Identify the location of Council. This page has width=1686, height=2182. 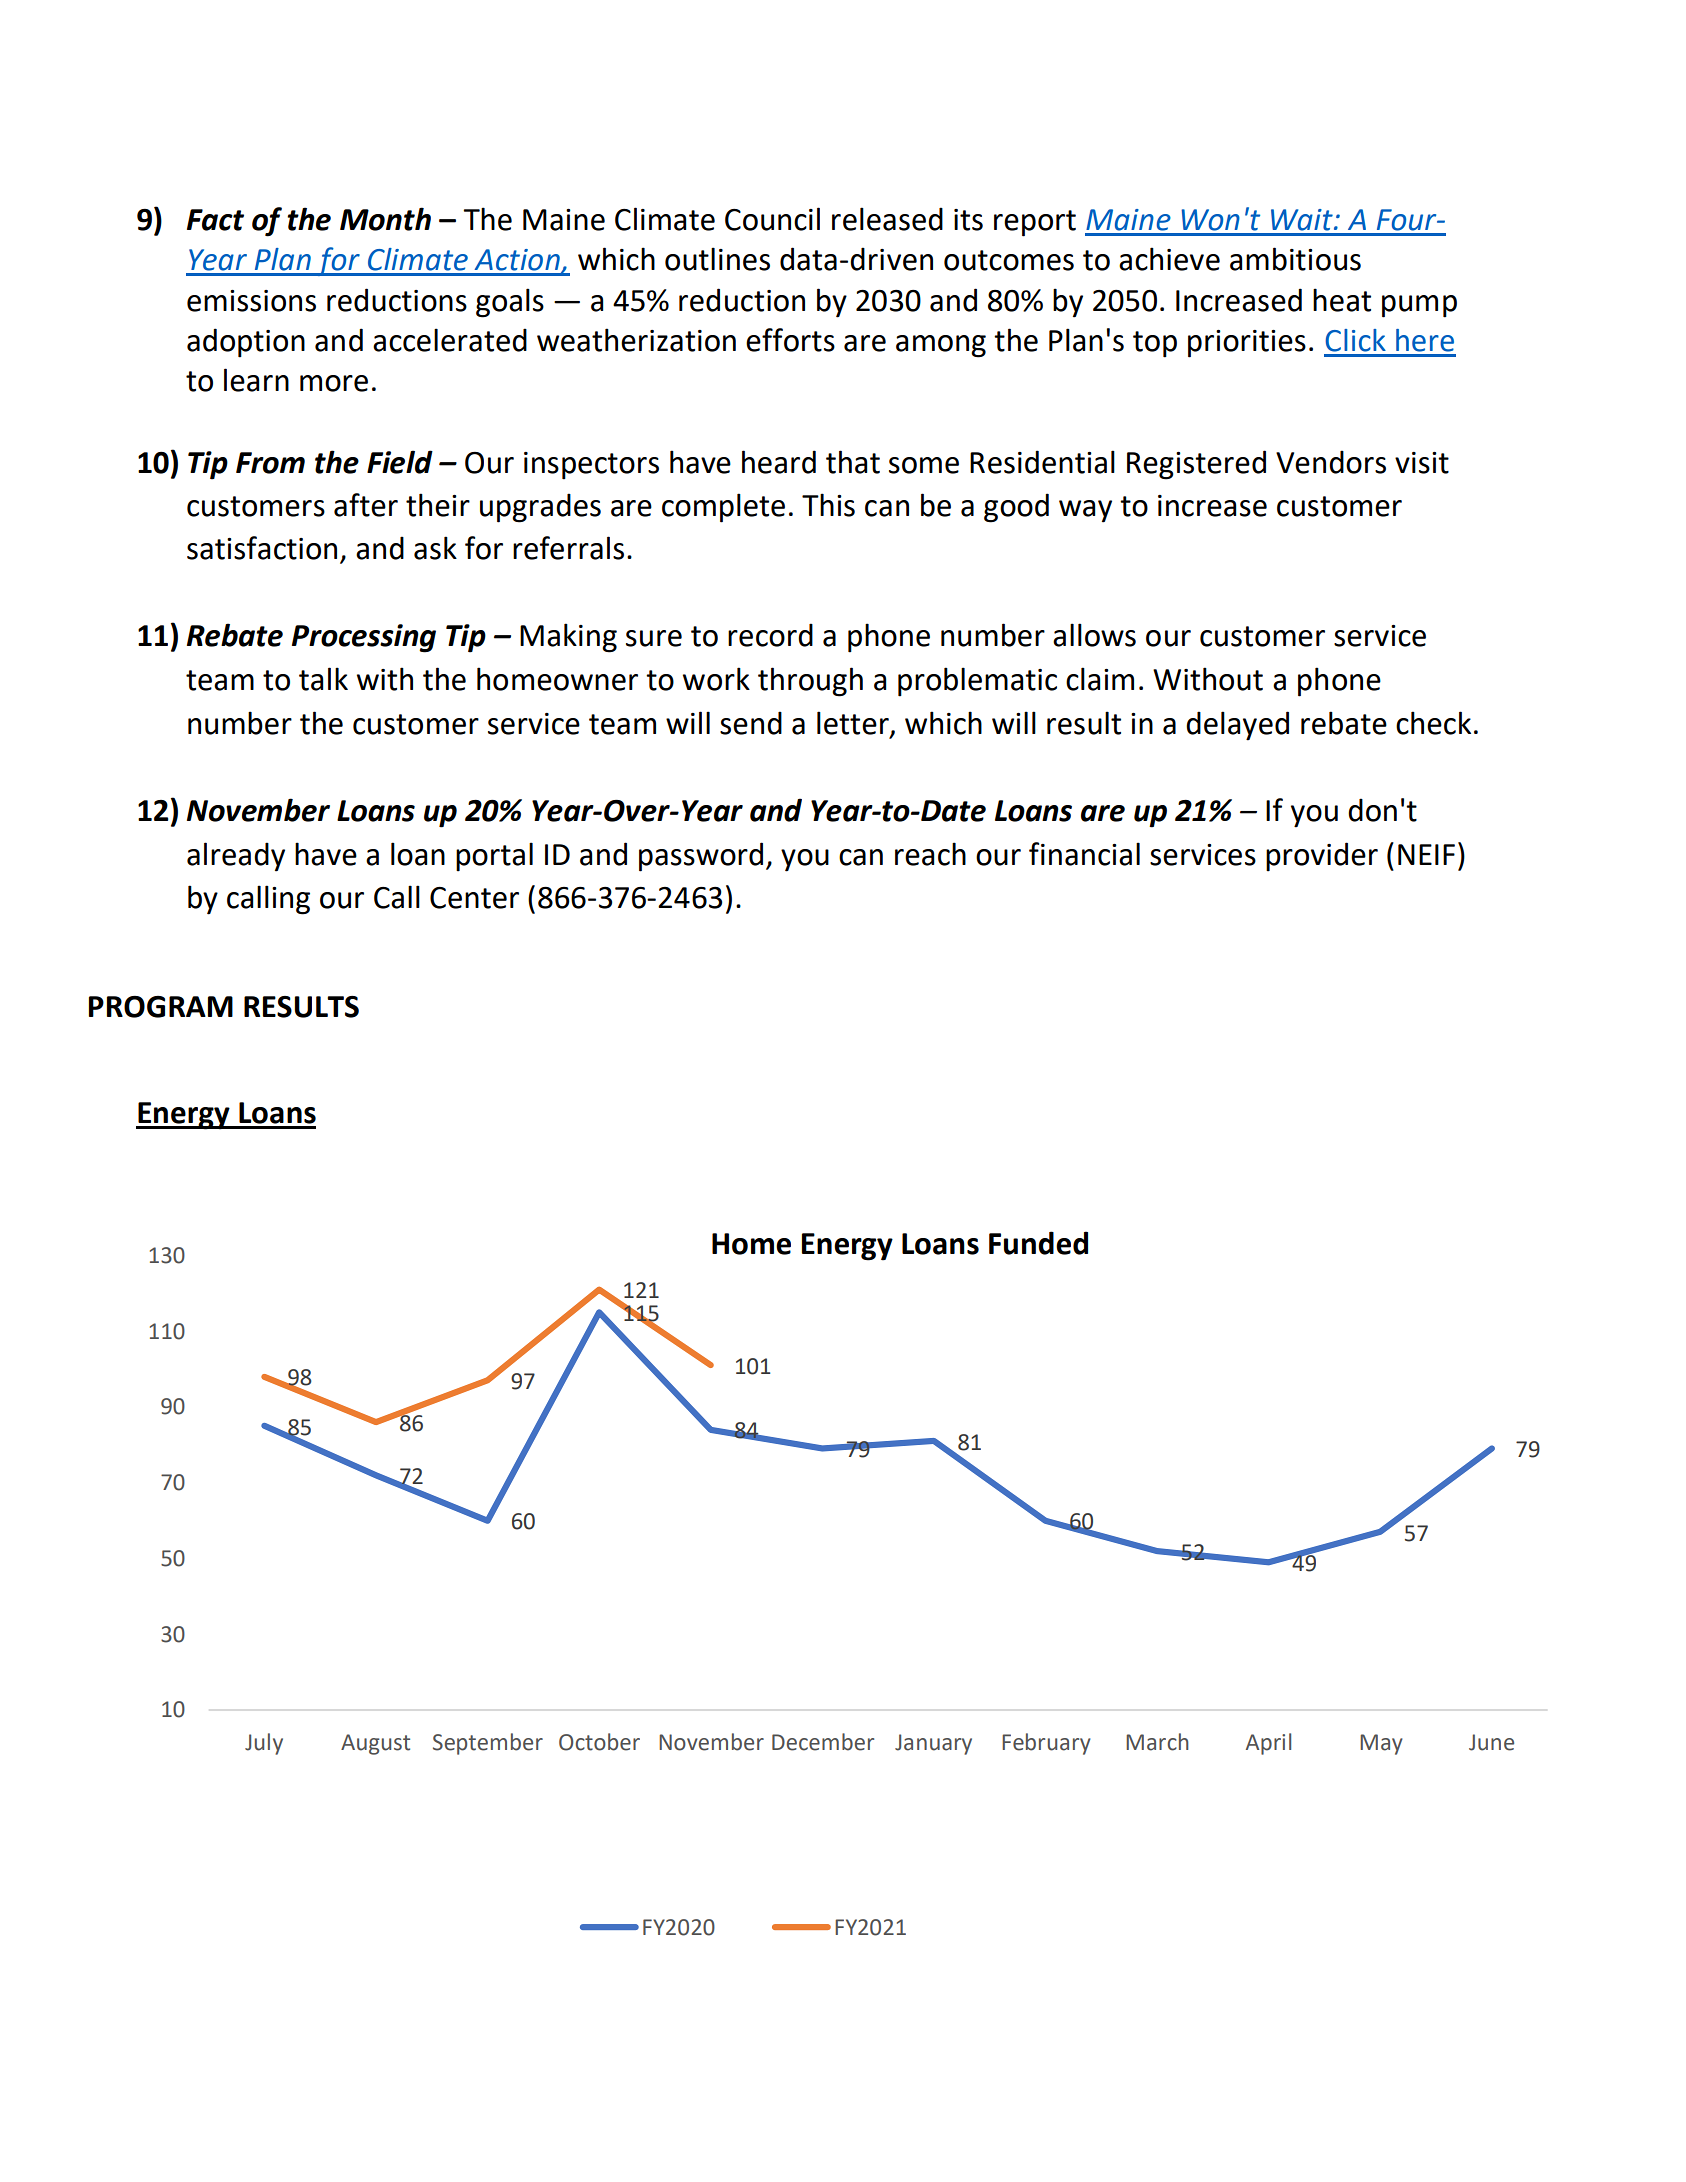
(772, 219).
